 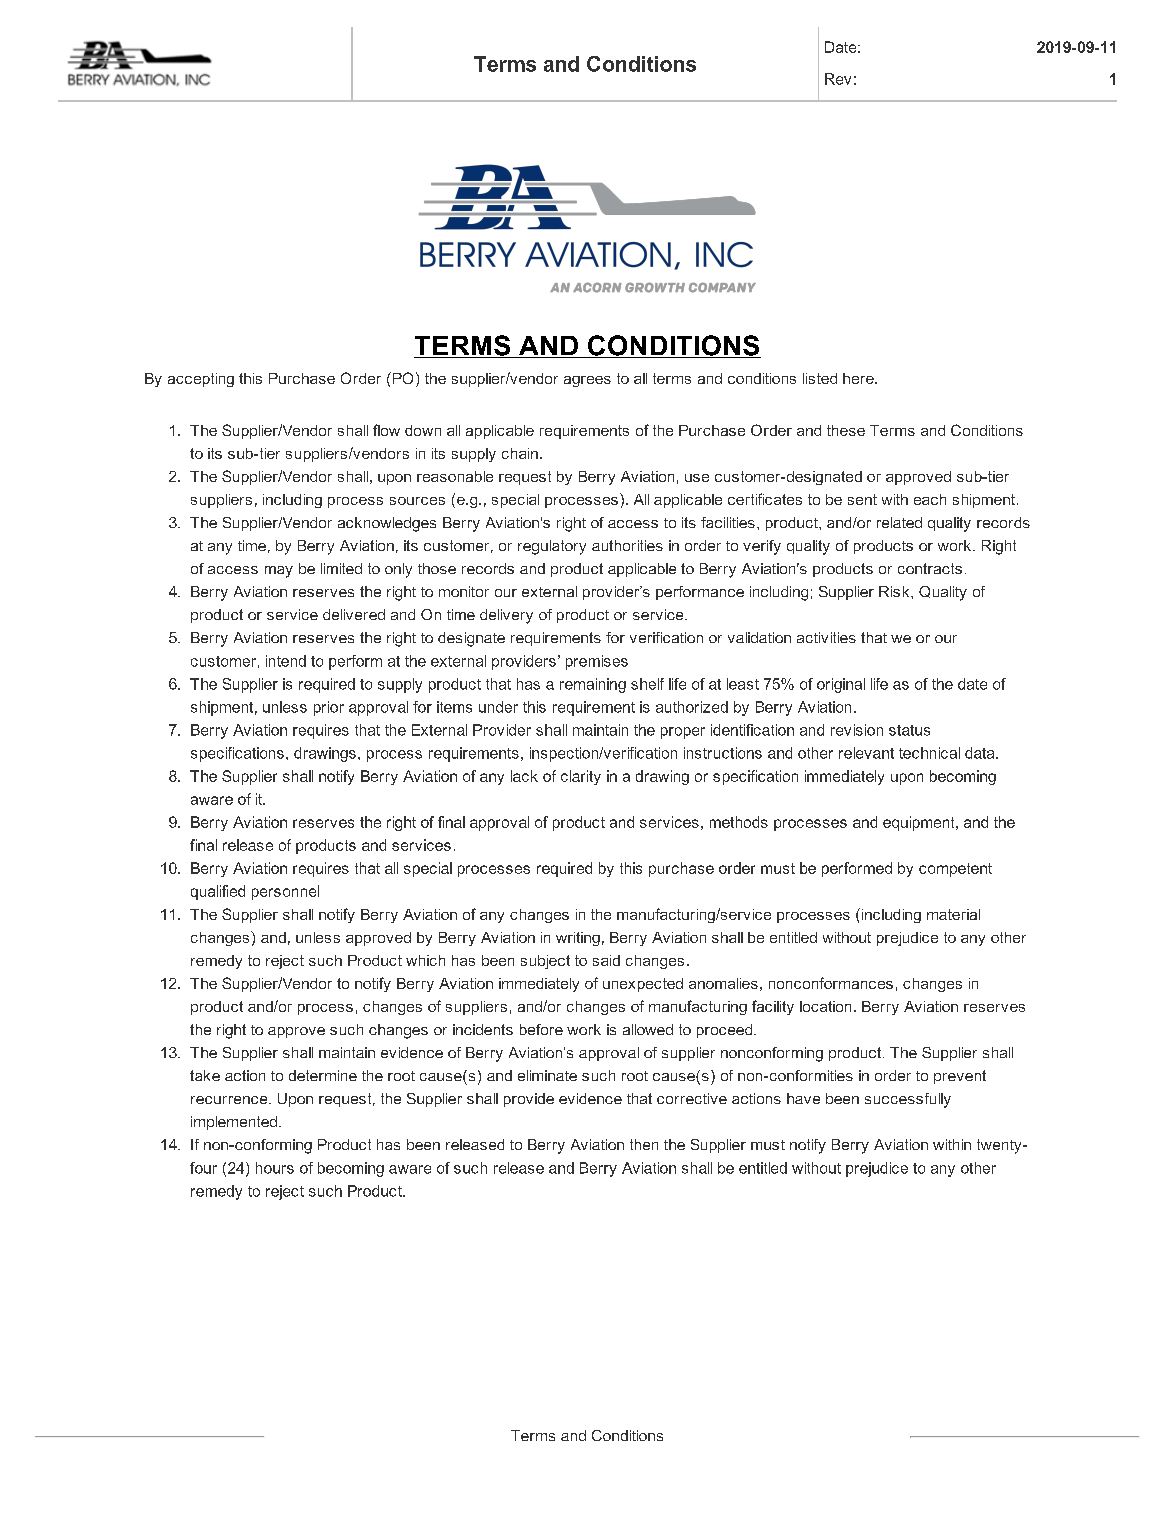 I want to click on accepting, so click(x=201, y=380).
